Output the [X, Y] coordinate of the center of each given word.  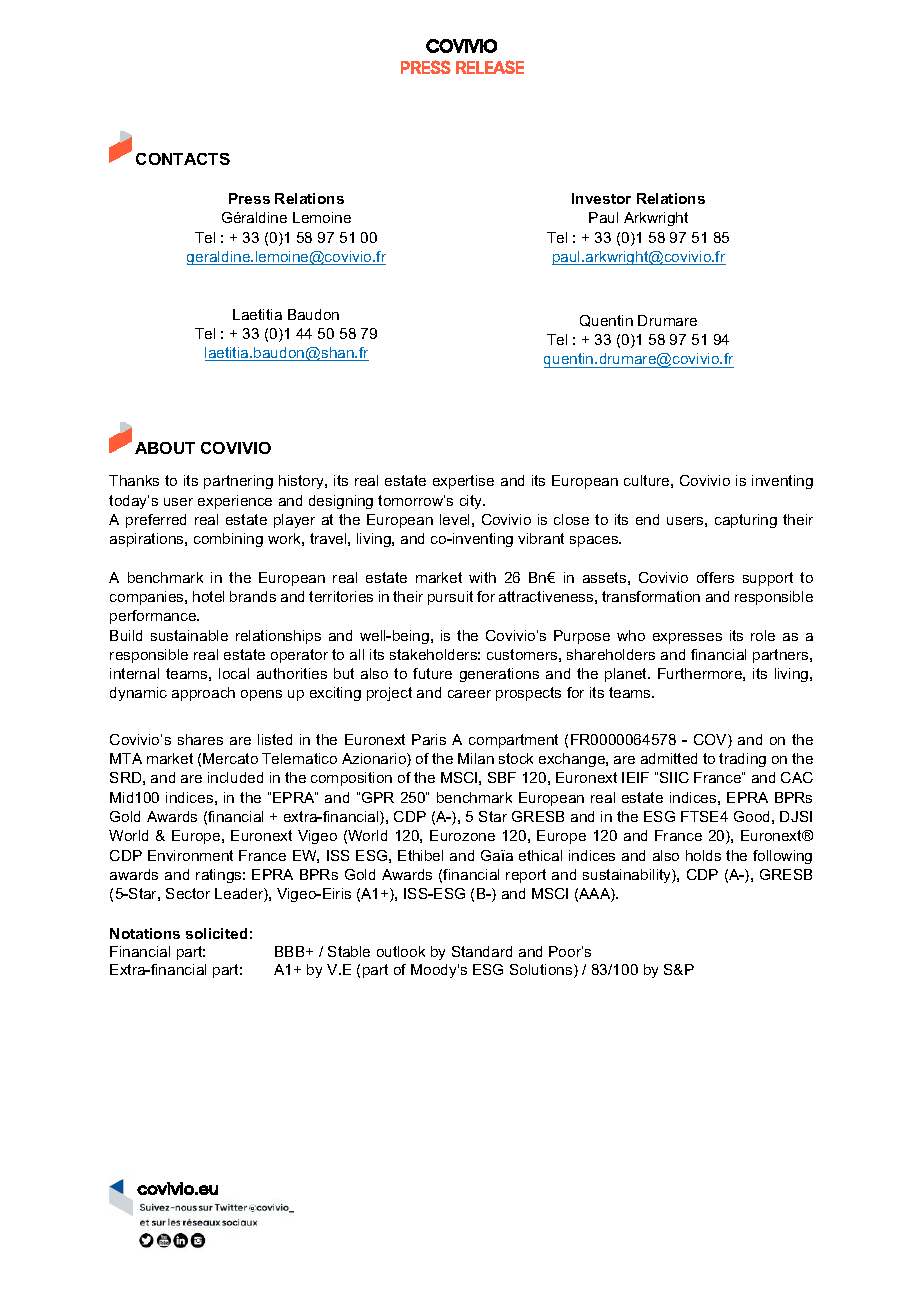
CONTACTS [183, 159]
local [234, 673]
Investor [601, 198]
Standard [482, 951]
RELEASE [490, 67]
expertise [463, 482]
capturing [746, 521]
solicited [216, 933]
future [432, 673]
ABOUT [165, 448]
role [763, 635]
